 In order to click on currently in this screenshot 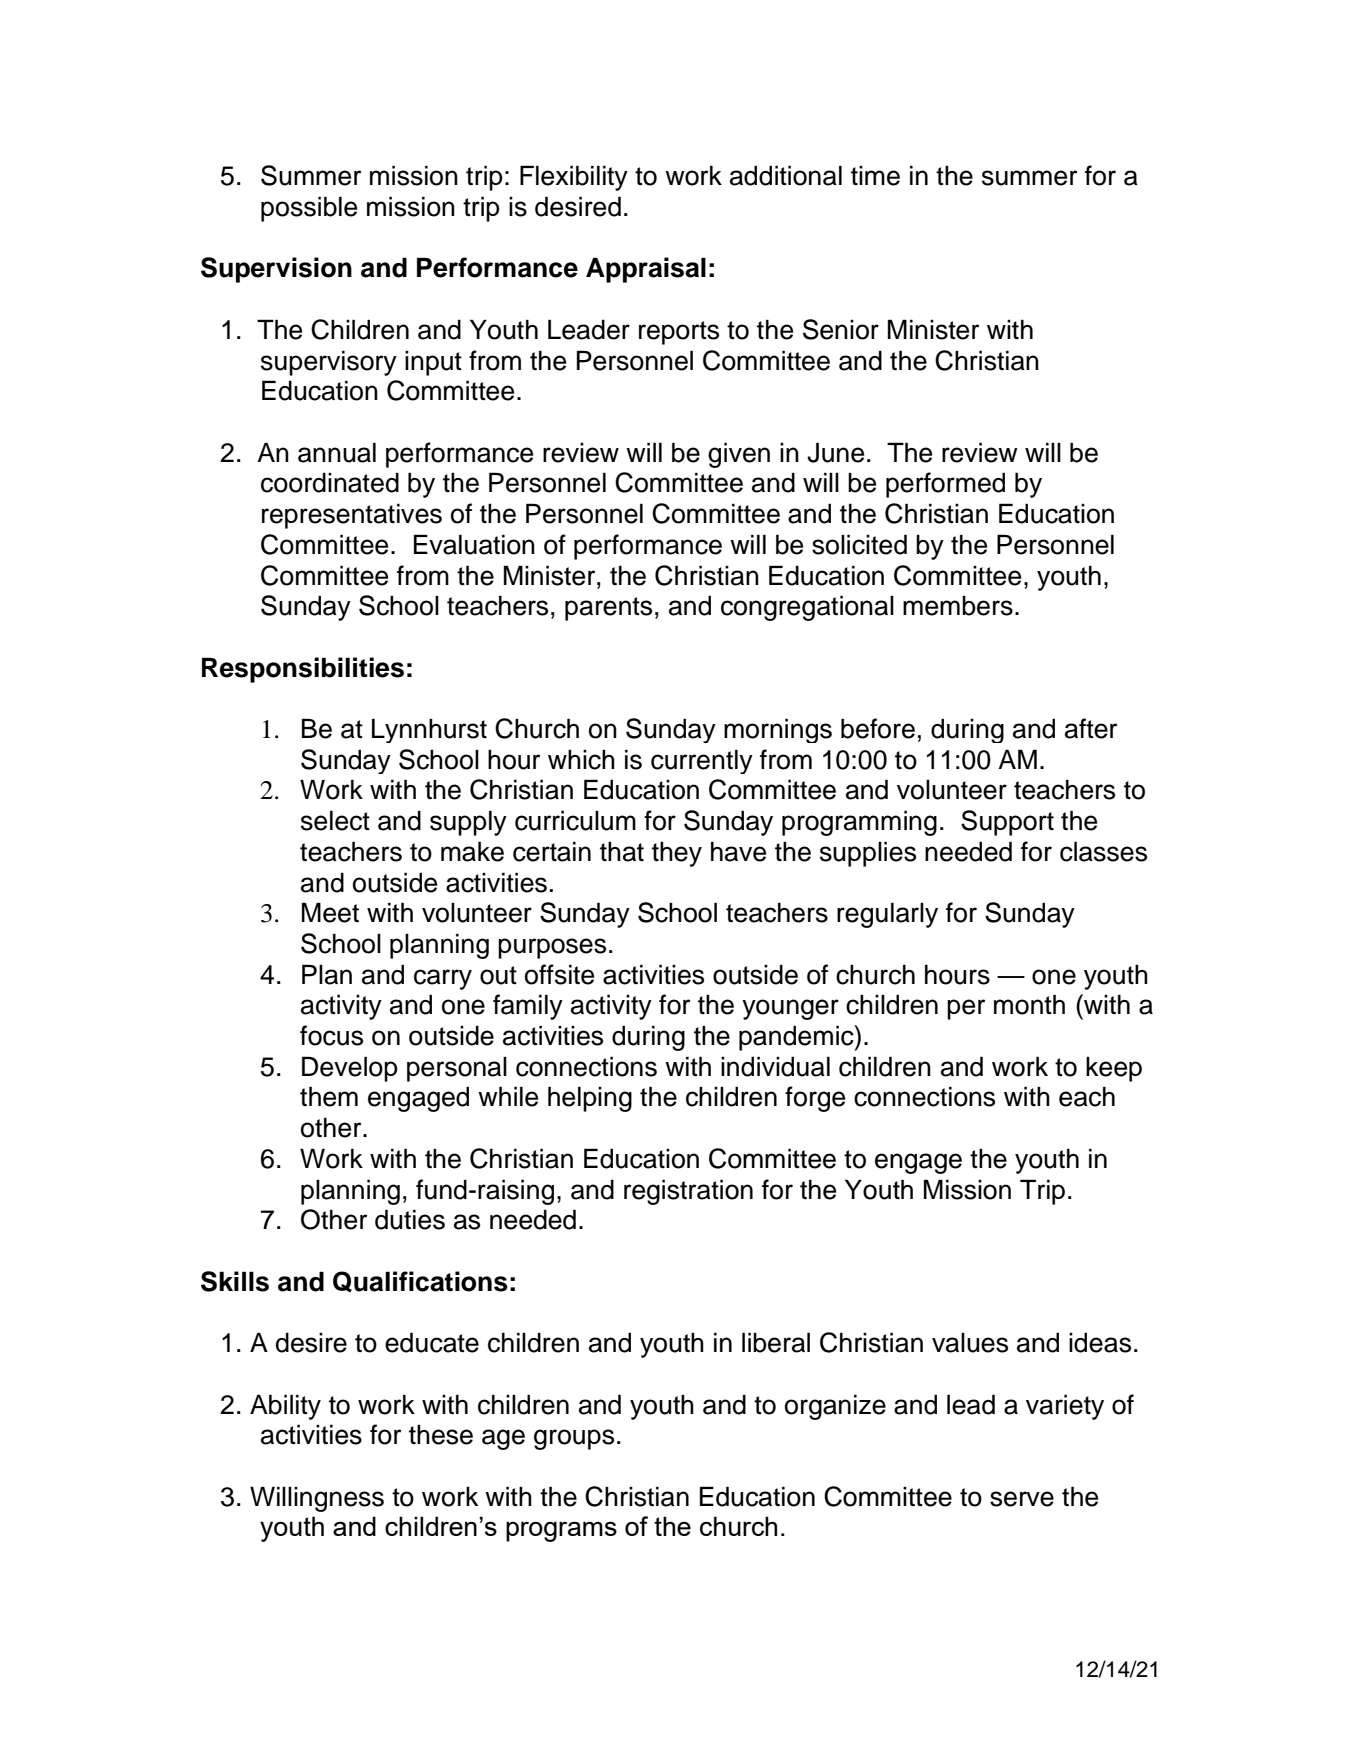, I will do `click(702, 761)`.
